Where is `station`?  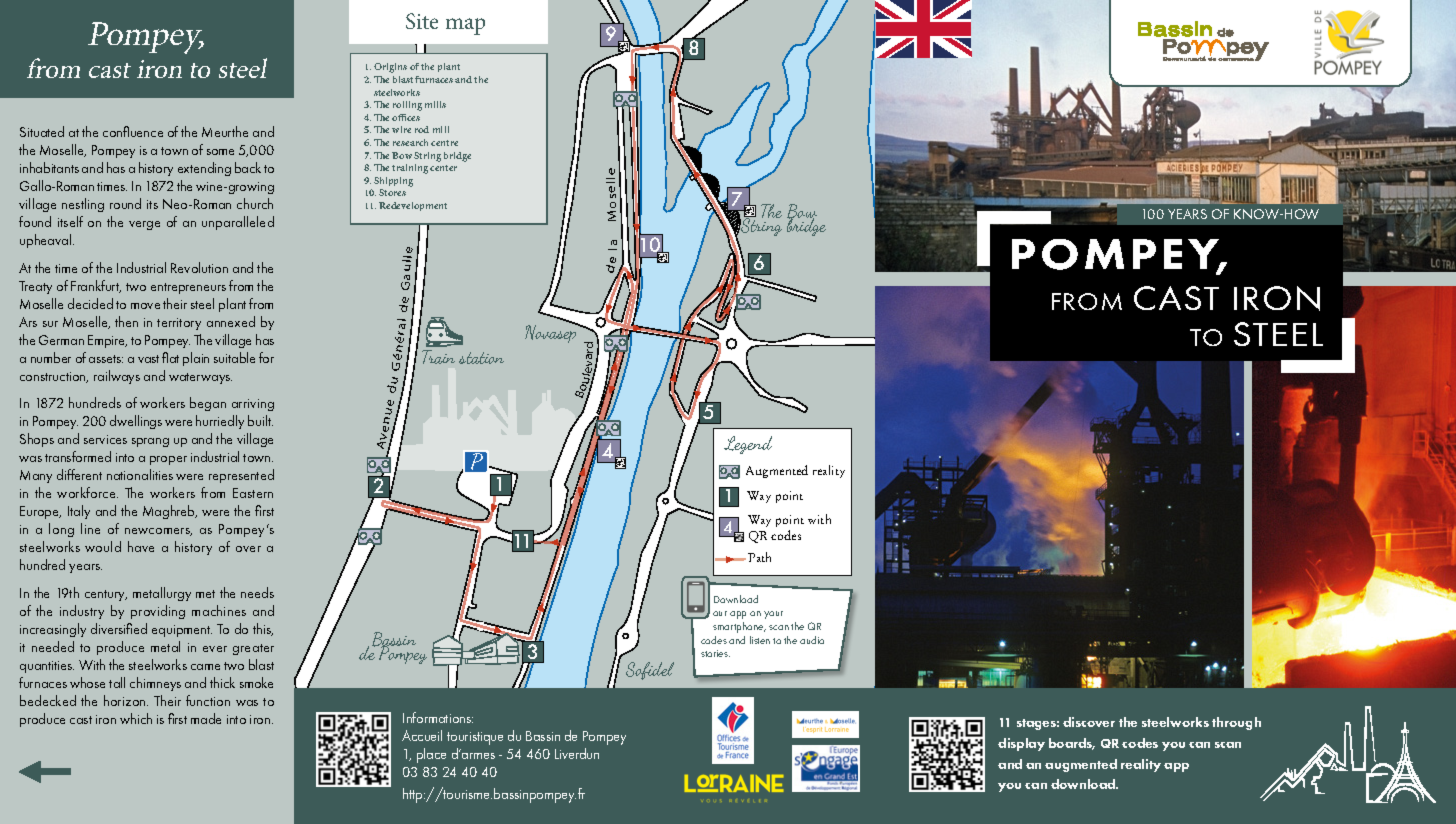 station is located at coordinates (481, 358).
